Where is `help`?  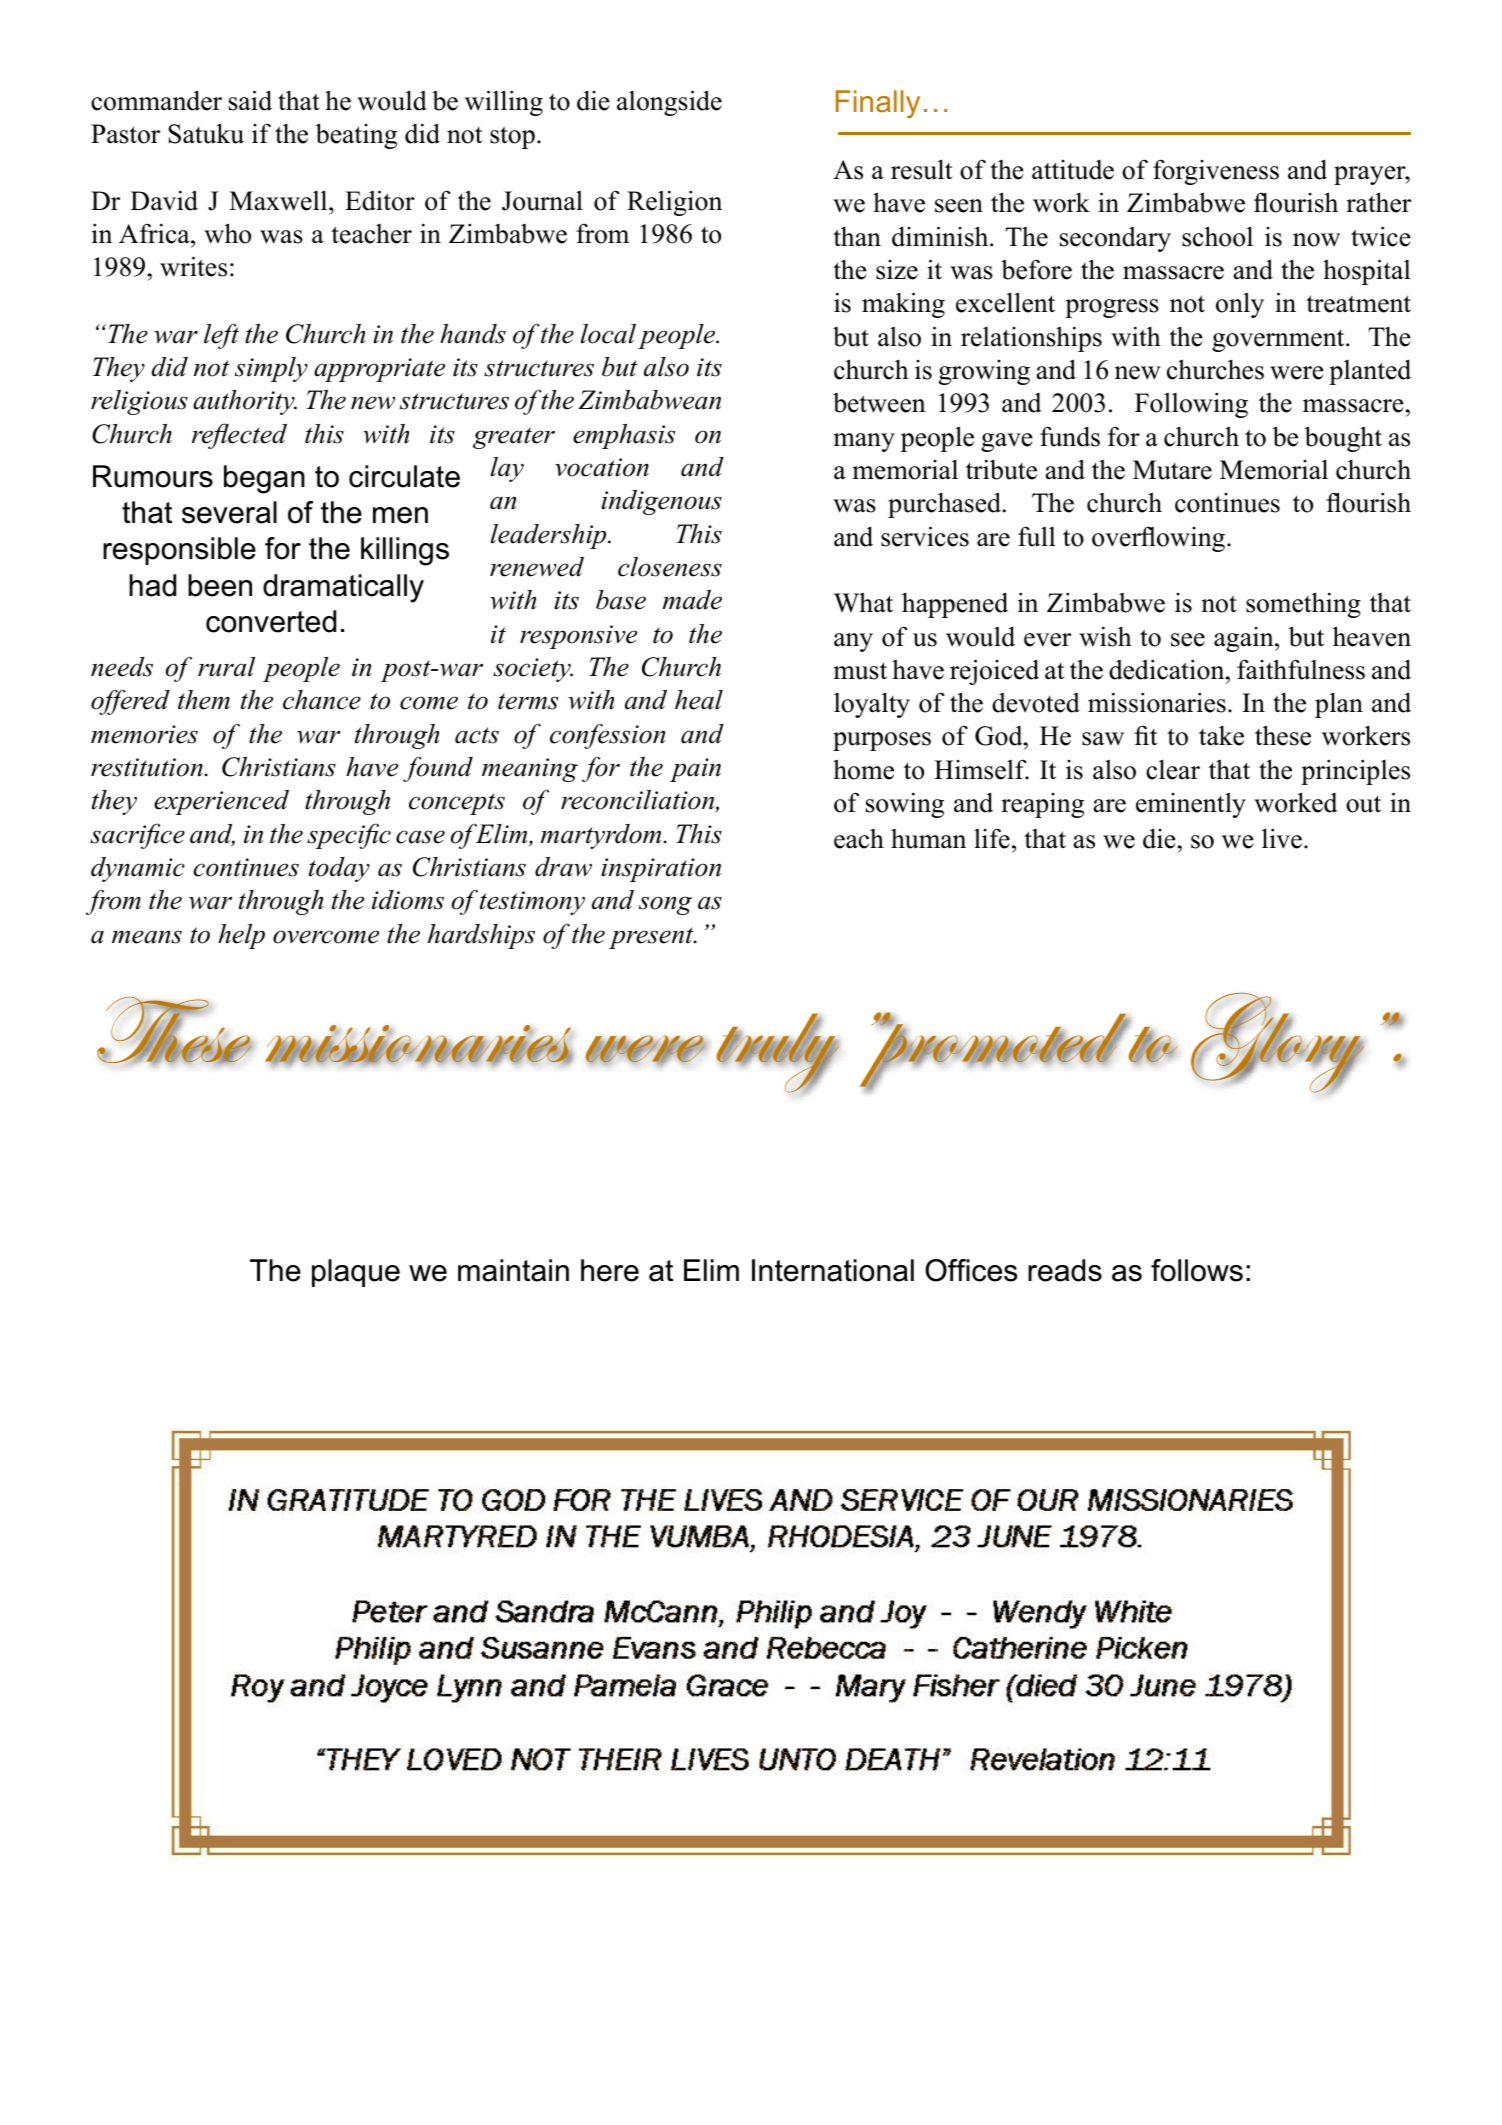
help is located at coordinates (241, 936).
